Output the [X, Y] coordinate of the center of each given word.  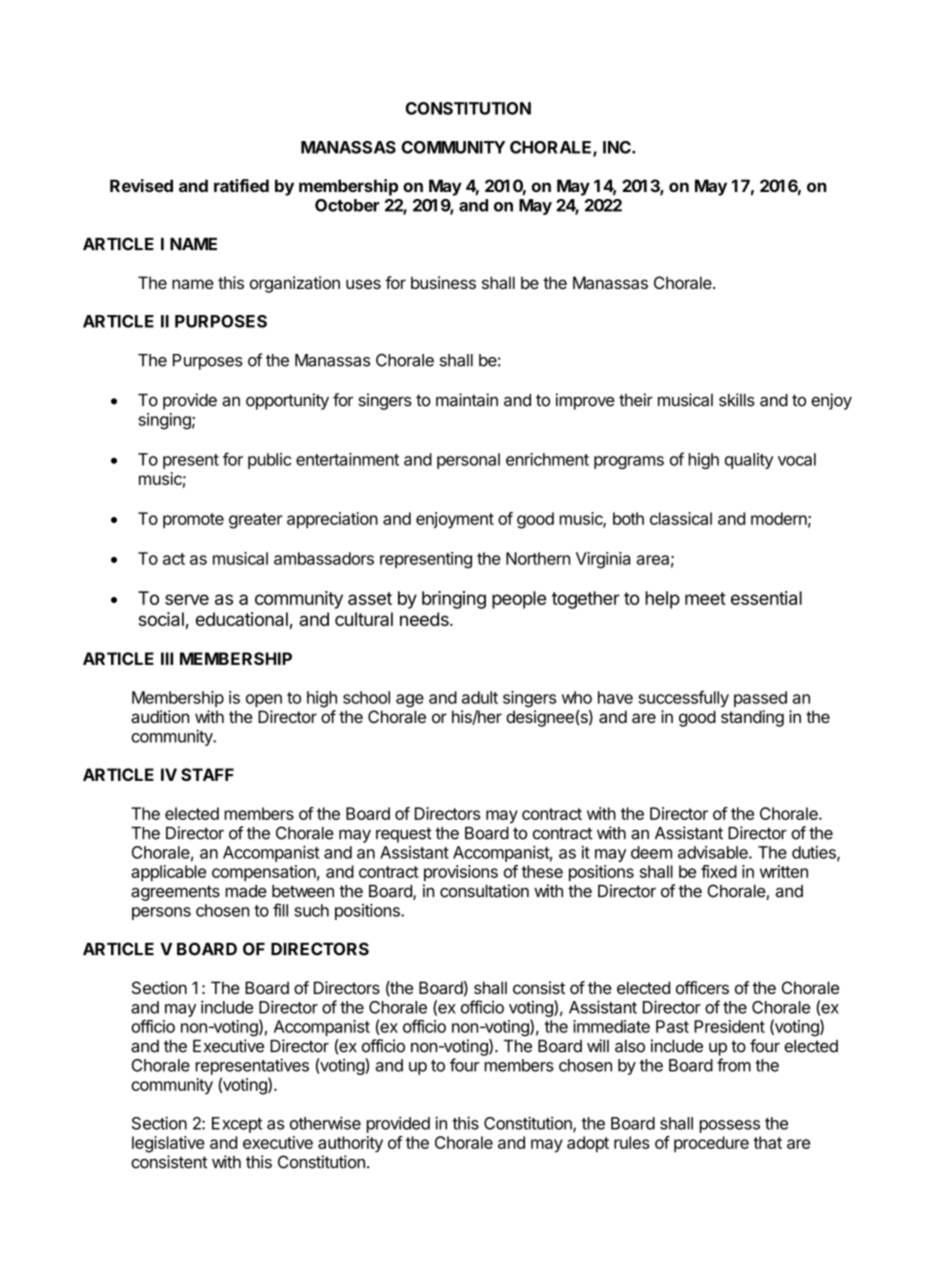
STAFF [207, 774]
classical [681, 518]
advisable [714, 852]
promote [193, 520]
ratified [241, 185]
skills [737, 400]
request [404, 835]
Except [237, 1125]
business [443, 282]
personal [468, 461]
